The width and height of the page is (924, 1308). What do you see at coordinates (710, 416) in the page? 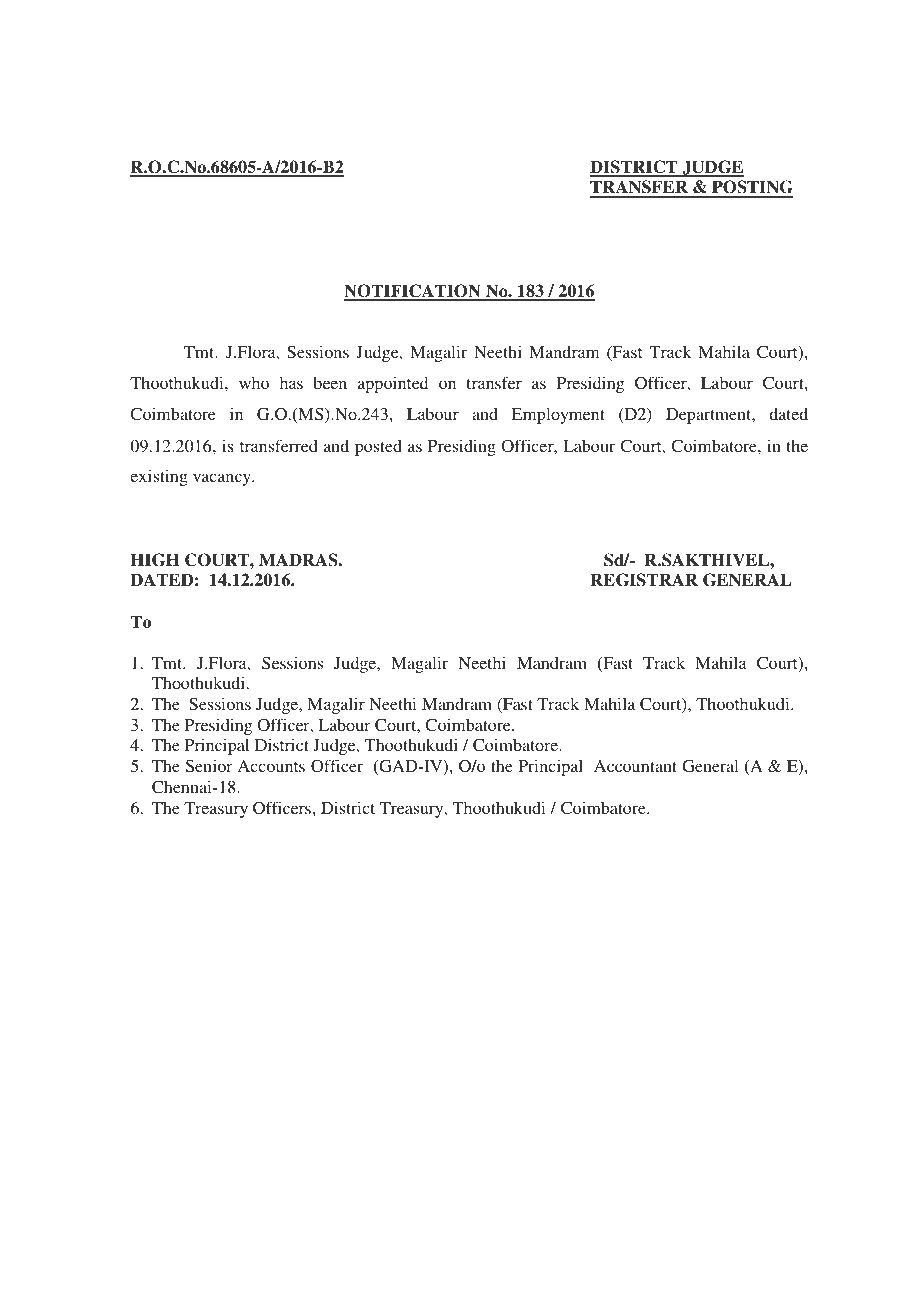
I see `Department` at bounding box center [710, 416].
